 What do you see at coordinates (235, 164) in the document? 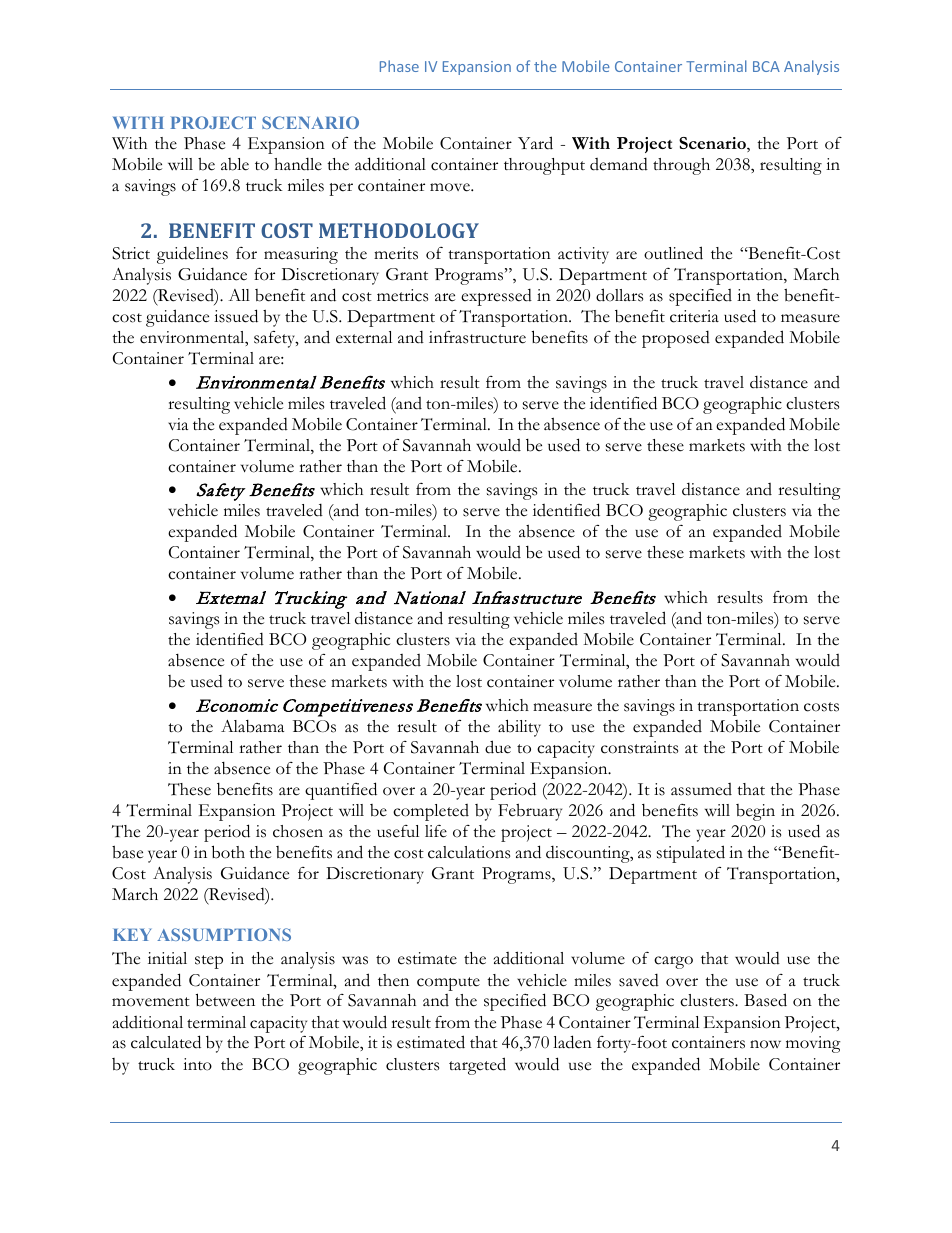
I see `able` at bounding box center [235, 164].
